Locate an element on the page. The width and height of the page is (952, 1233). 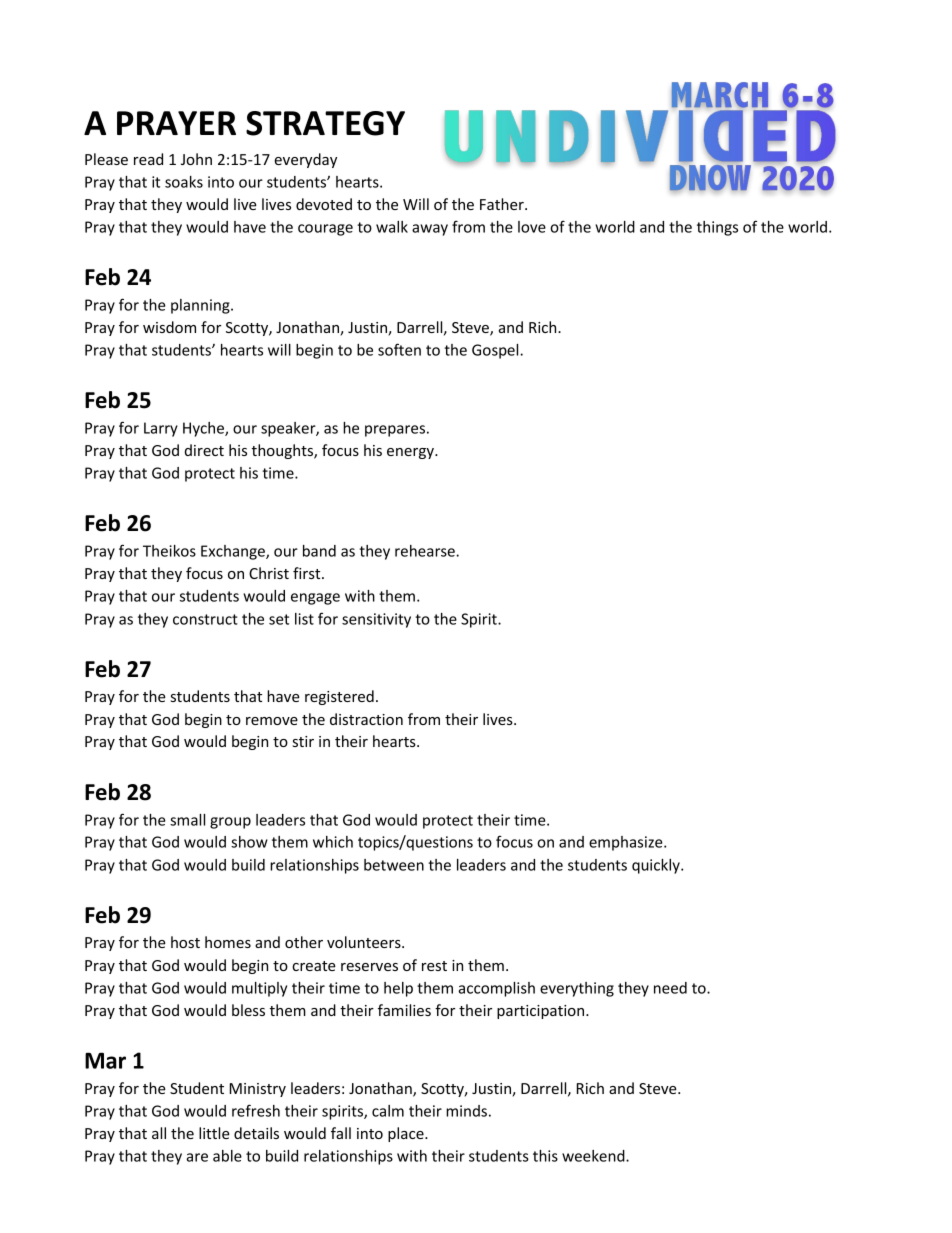
Larry is located at coordinates (161, 429).
